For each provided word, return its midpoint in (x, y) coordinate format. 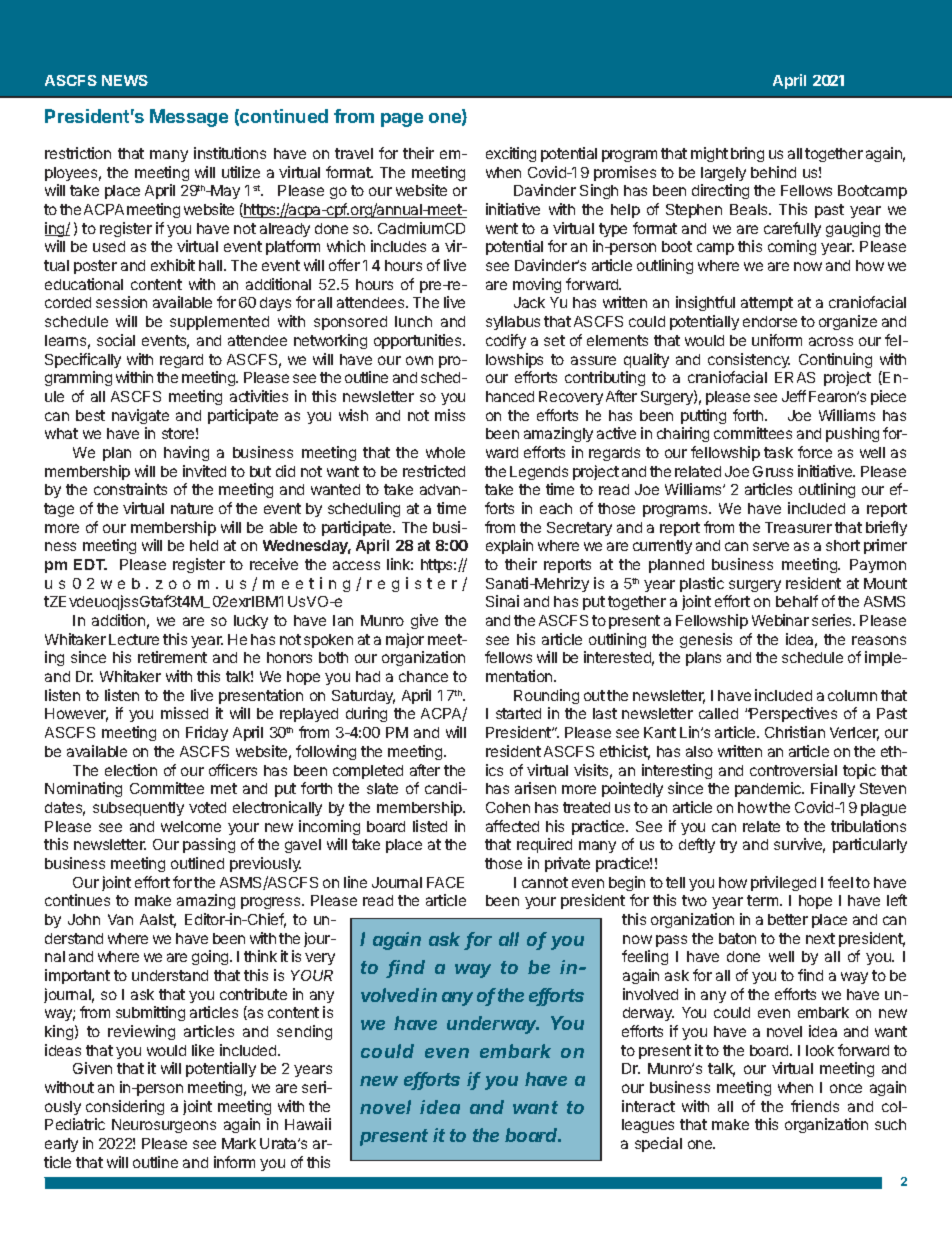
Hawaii (308, 1124)
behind (773, 172)
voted (207, 807)
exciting (511, 154)
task (778, 452)
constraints (130, 489)
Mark (239, 1143)
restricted (434, 471)
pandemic (769, 789)
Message (189, 118)
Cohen (508, 807)
